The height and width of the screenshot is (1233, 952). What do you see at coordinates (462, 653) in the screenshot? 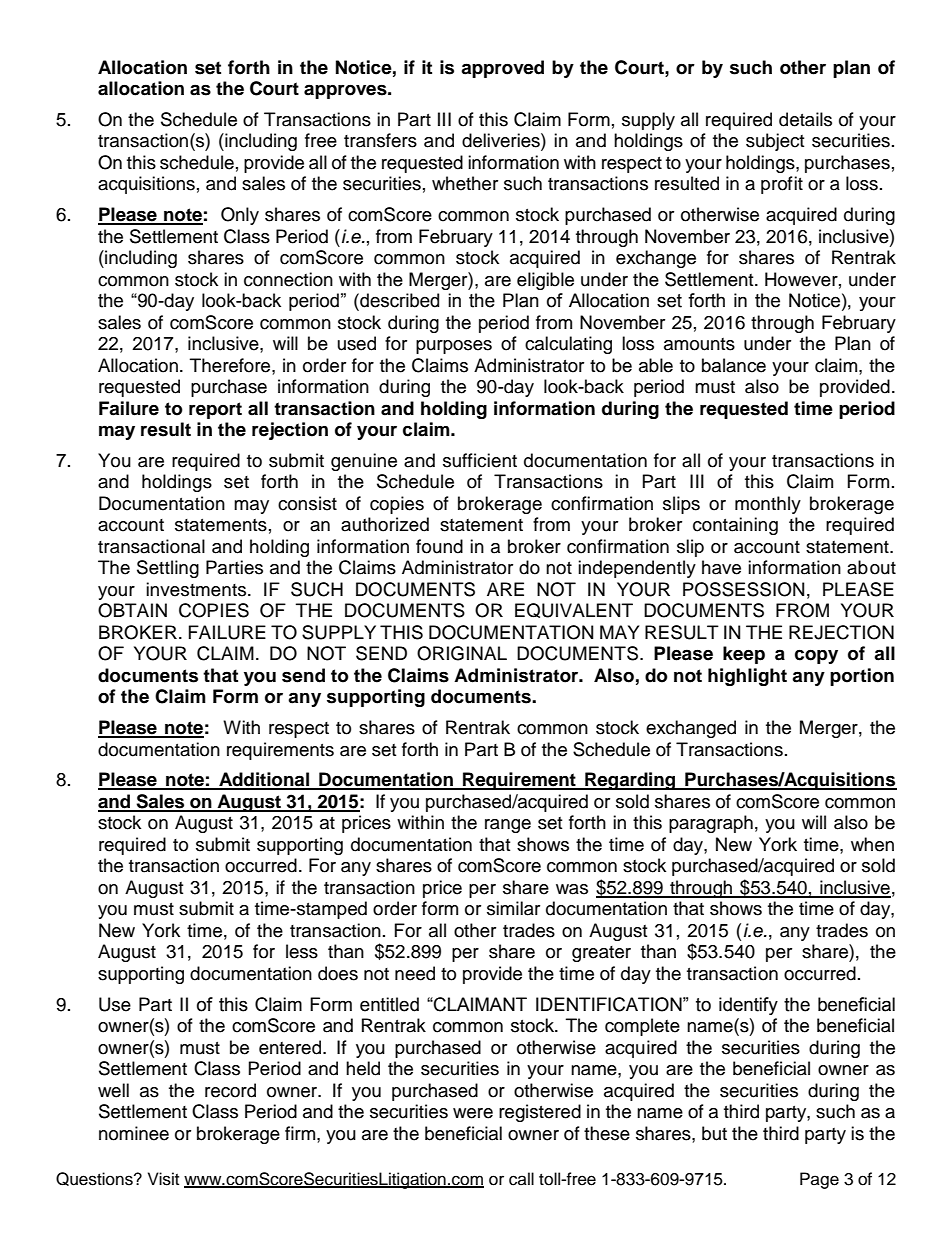
I see `ORIGINAL` at bounding box center [462, 653].
